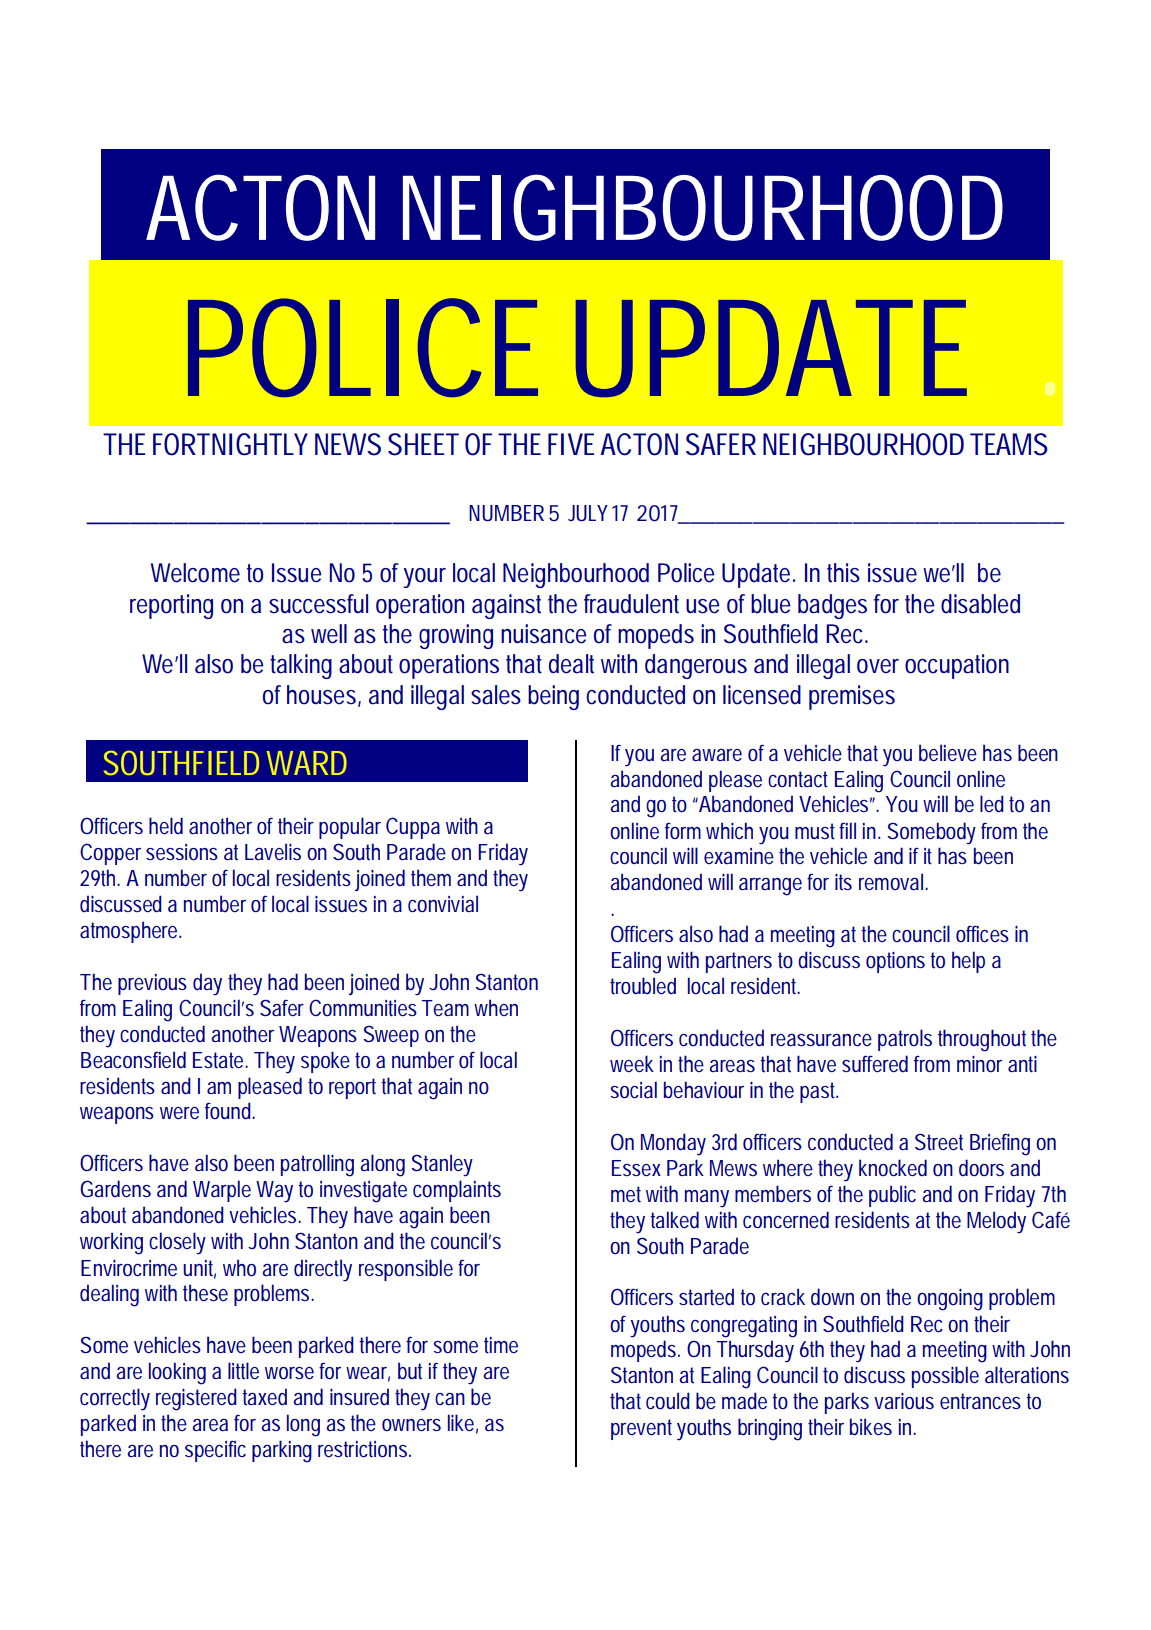 This document has width=1151, height=1630. I want to click on this, so click(843, 573).
